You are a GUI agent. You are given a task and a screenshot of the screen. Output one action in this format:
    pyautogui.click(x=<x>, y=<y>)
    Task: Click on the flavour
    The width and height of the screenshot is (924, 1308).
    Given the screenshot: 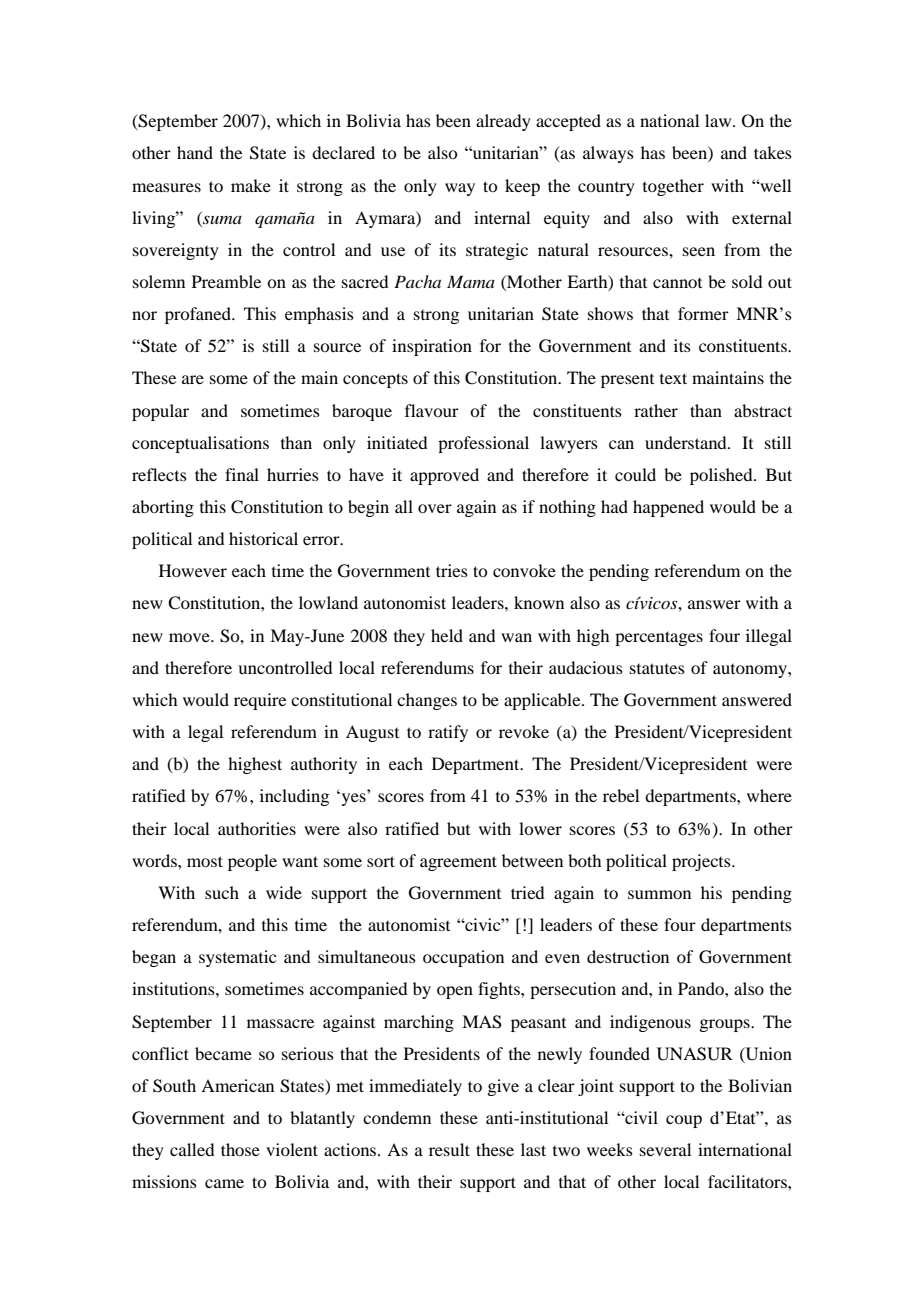 What is the action you would take?
    pyautogui.click(x=432, y=410)
